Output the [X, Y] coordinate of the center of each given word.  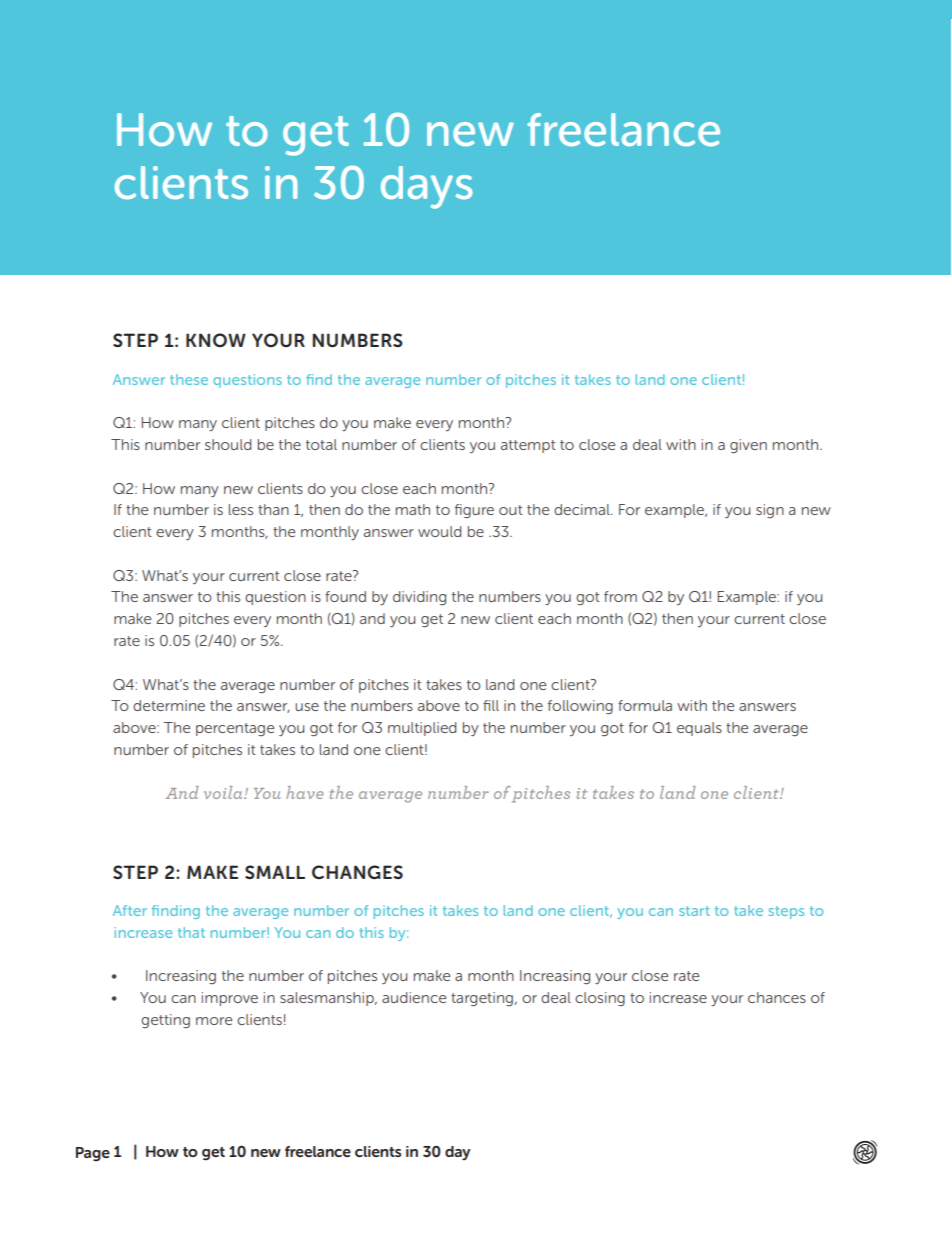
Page [93, 1154]
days [427, 187]
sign [770, 511]
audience [414, 997]
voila [224, 792]
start [694, 911]
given [748, 446]
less [241, 509]
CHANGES [357, 872]
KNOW [216, 340]
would [439, 531]
